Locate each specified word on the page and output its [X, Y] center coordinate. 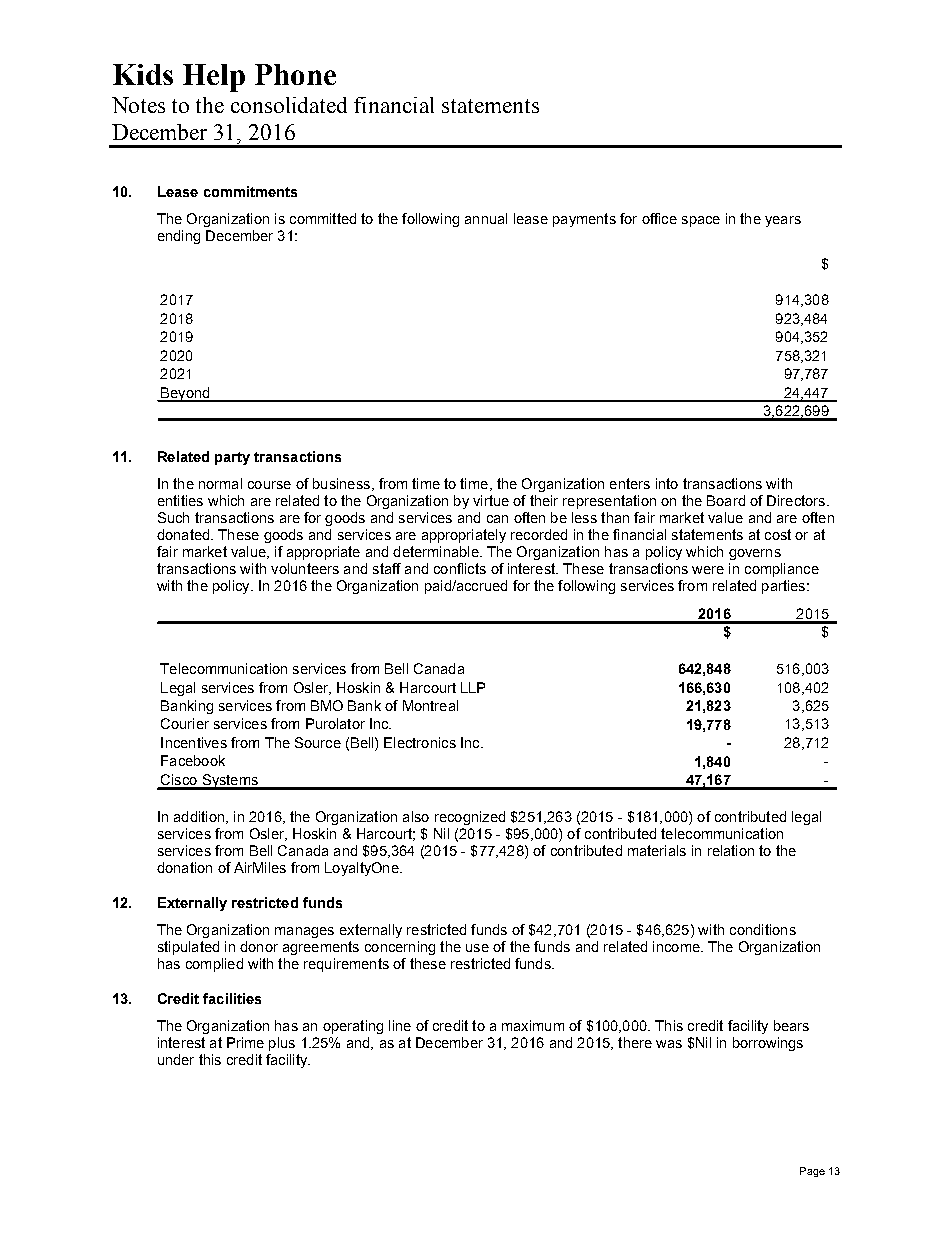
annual [486, 218]
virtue [491, 500]
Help [214, 78]
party [232, 458]
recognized [470, 818]
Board [726, 500]
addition [200, 817]
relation [731, 850]
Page [812, 1172]
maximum [533, 1025]
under [176, 1059]
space [701, 221]
